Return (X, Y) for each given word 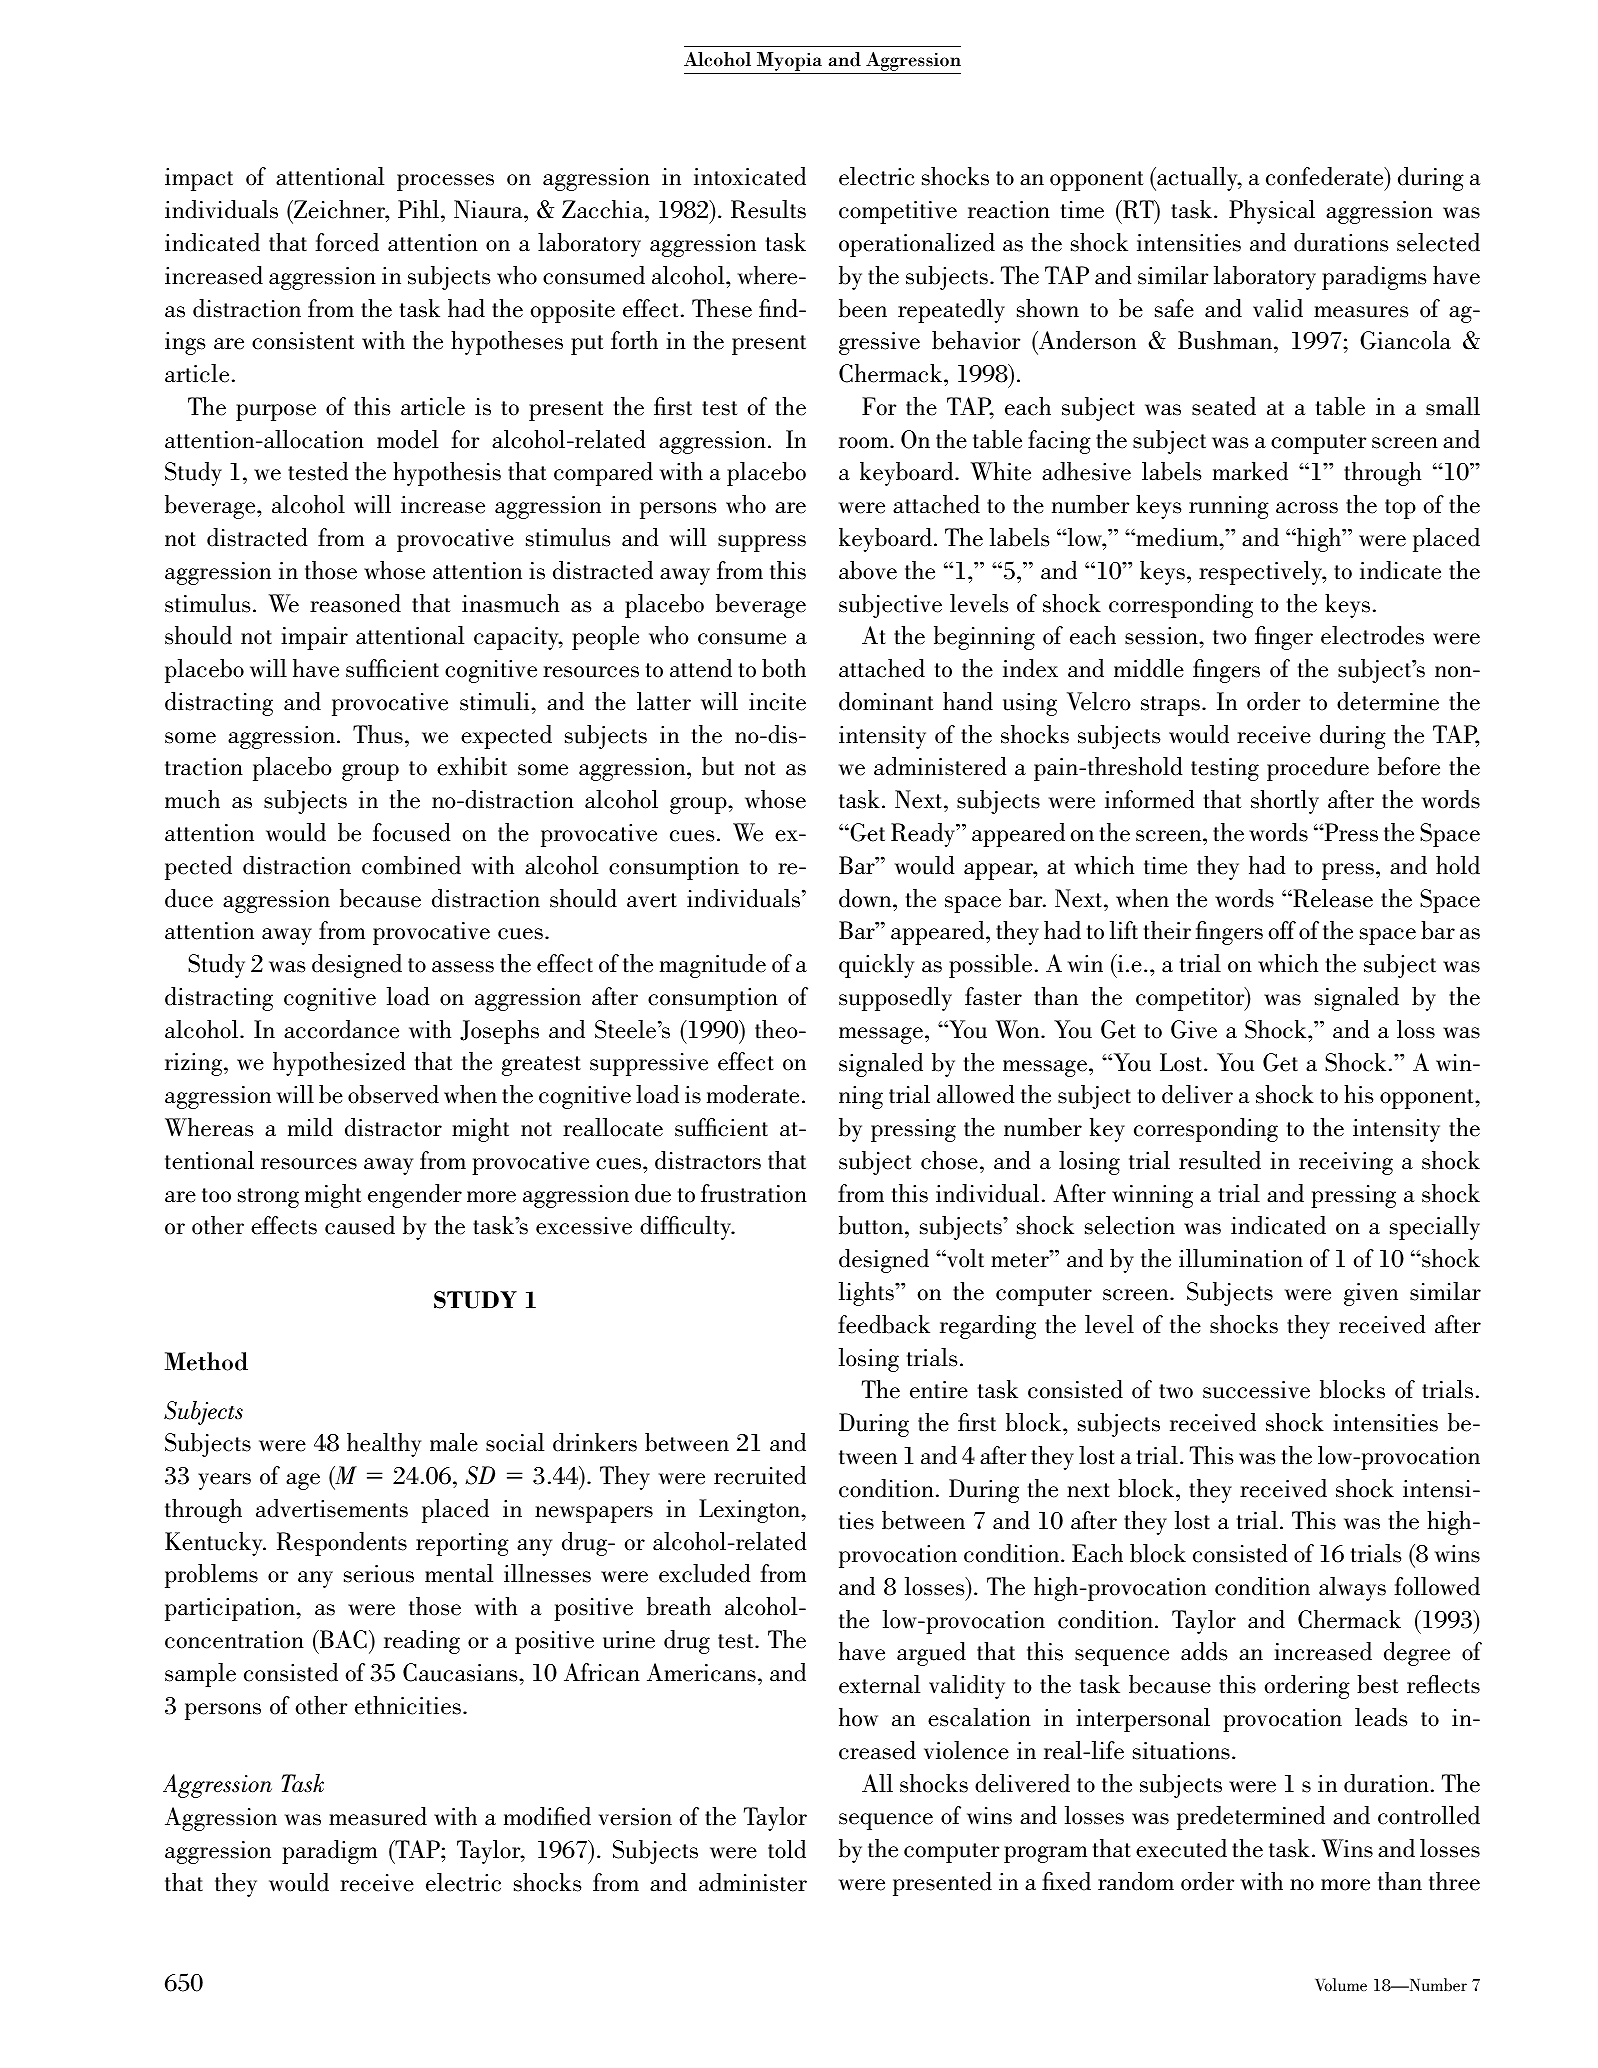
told (787, 1849)
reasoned (355, 603)
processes (445, 182)
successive (1256, 1390)
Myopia (789, 63)
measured (378, 1816)
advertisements (332, 1508)
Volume (1341, 1984)
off (1282, 930)
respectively (1262, 573)
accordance (341, 1029)
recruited (760, 1475)
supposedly (895, 999)
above (868, 570)
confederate (1326, 176)
